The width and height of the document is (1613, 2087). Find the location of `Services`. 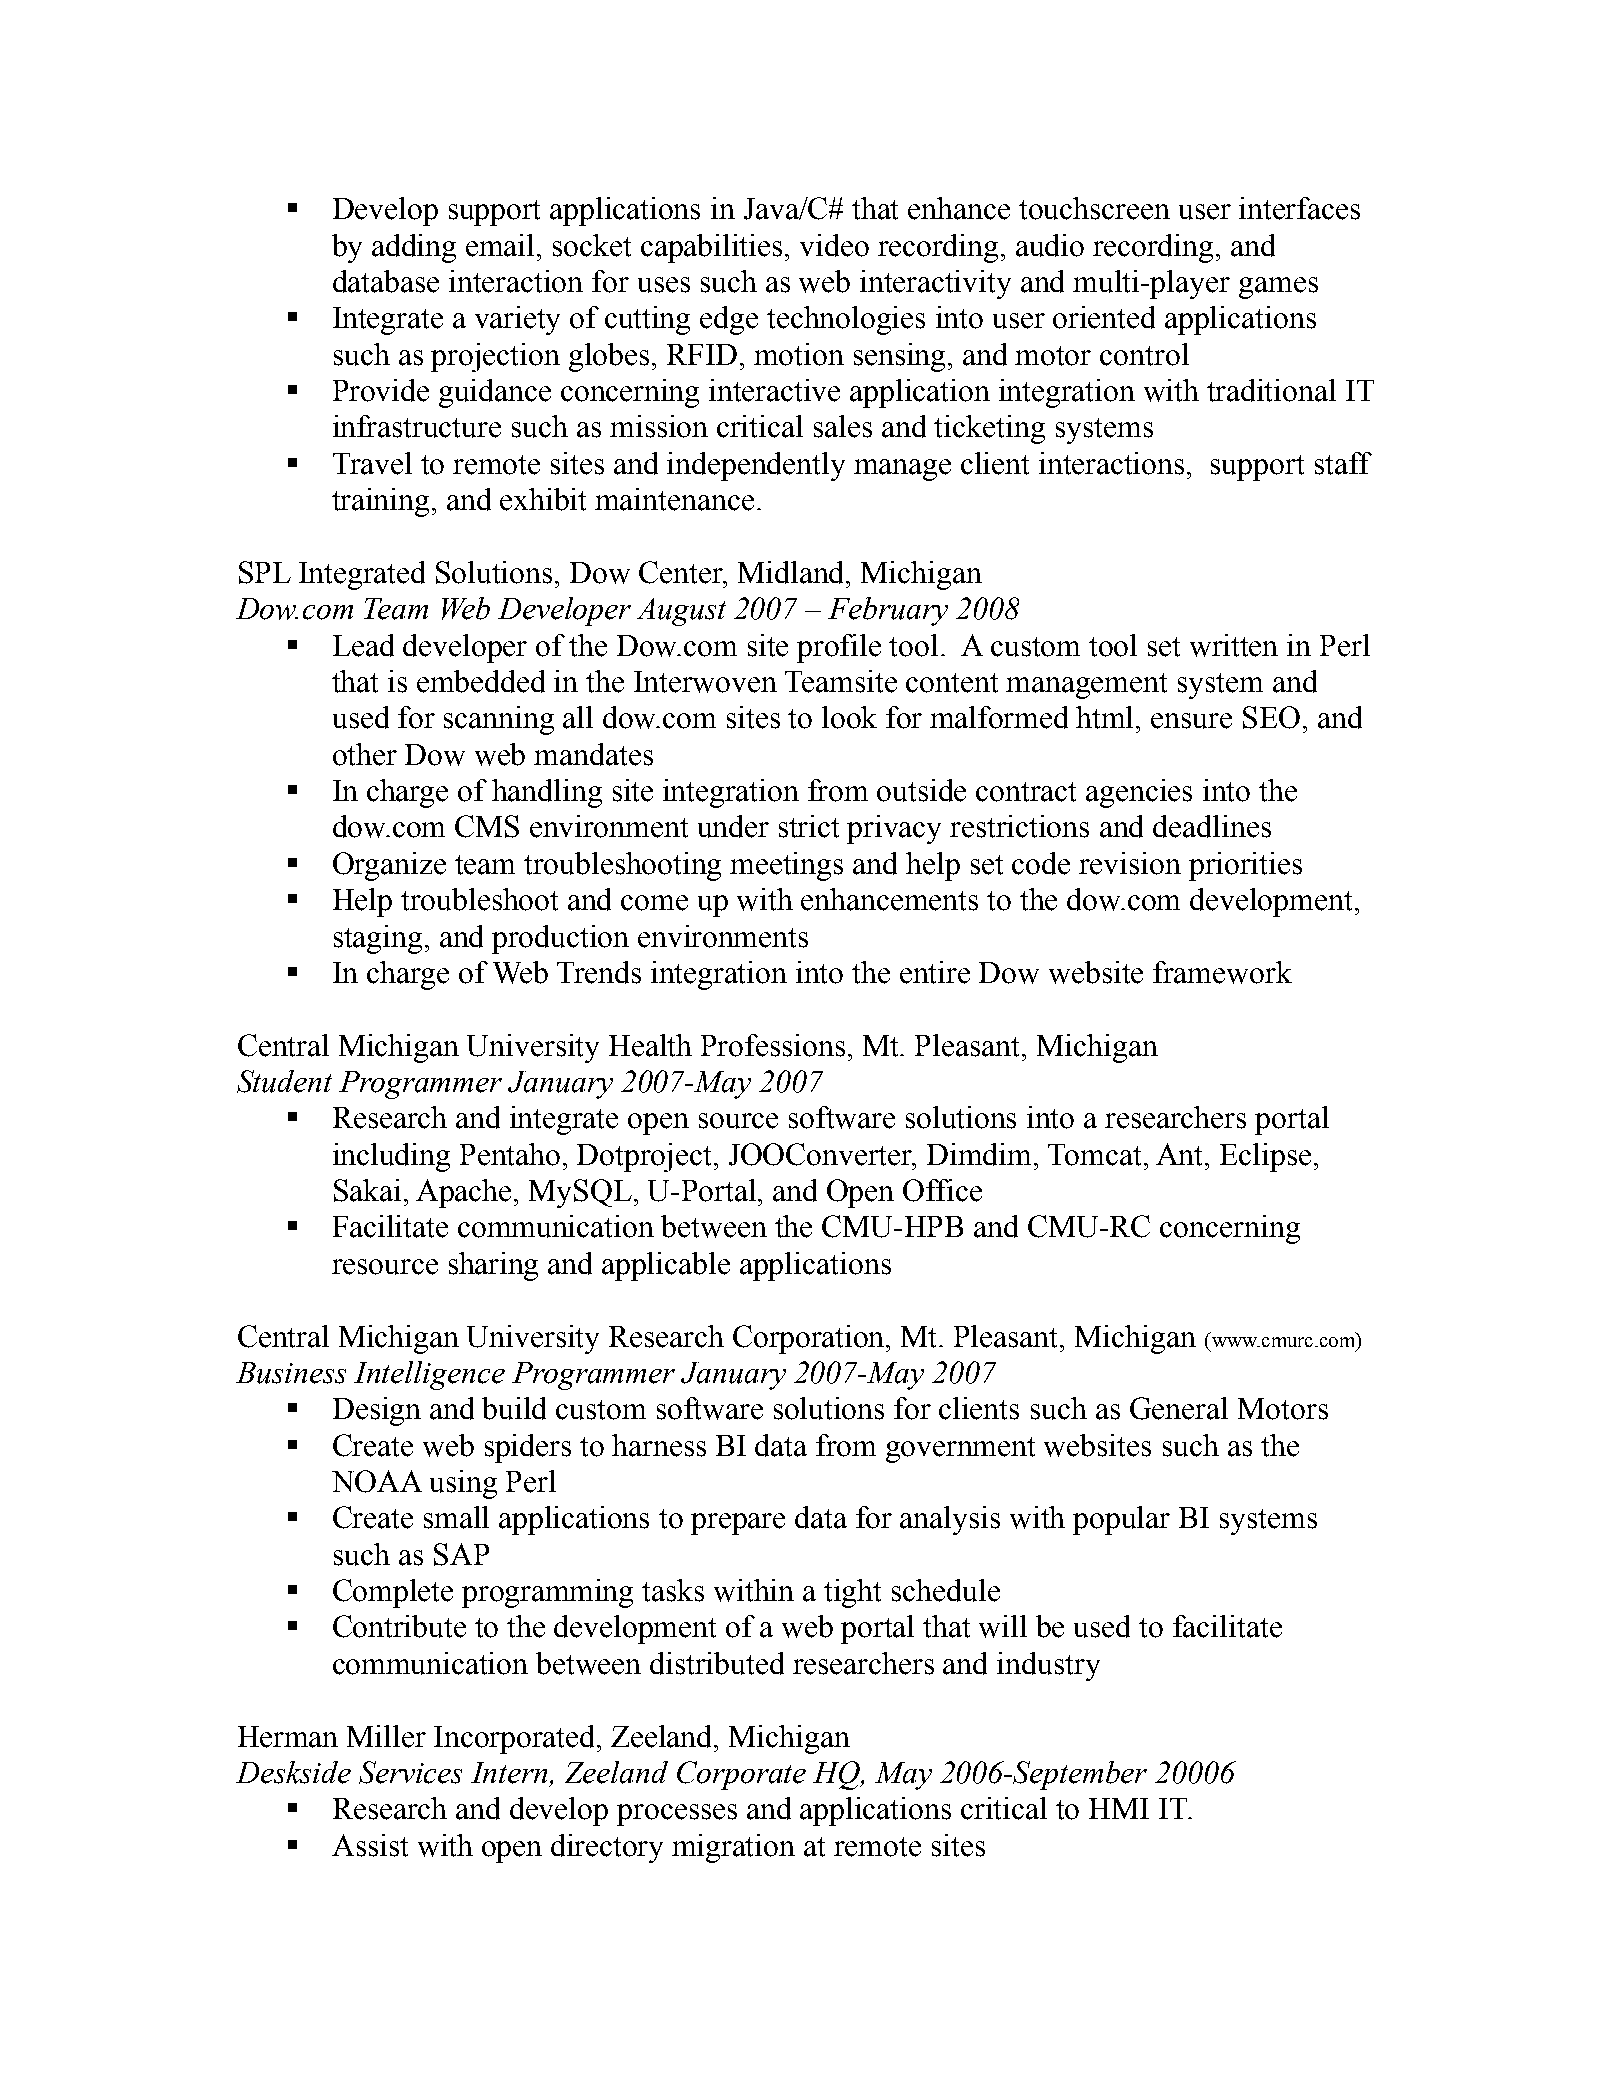

Services is located at coordinates (410, 1772).
